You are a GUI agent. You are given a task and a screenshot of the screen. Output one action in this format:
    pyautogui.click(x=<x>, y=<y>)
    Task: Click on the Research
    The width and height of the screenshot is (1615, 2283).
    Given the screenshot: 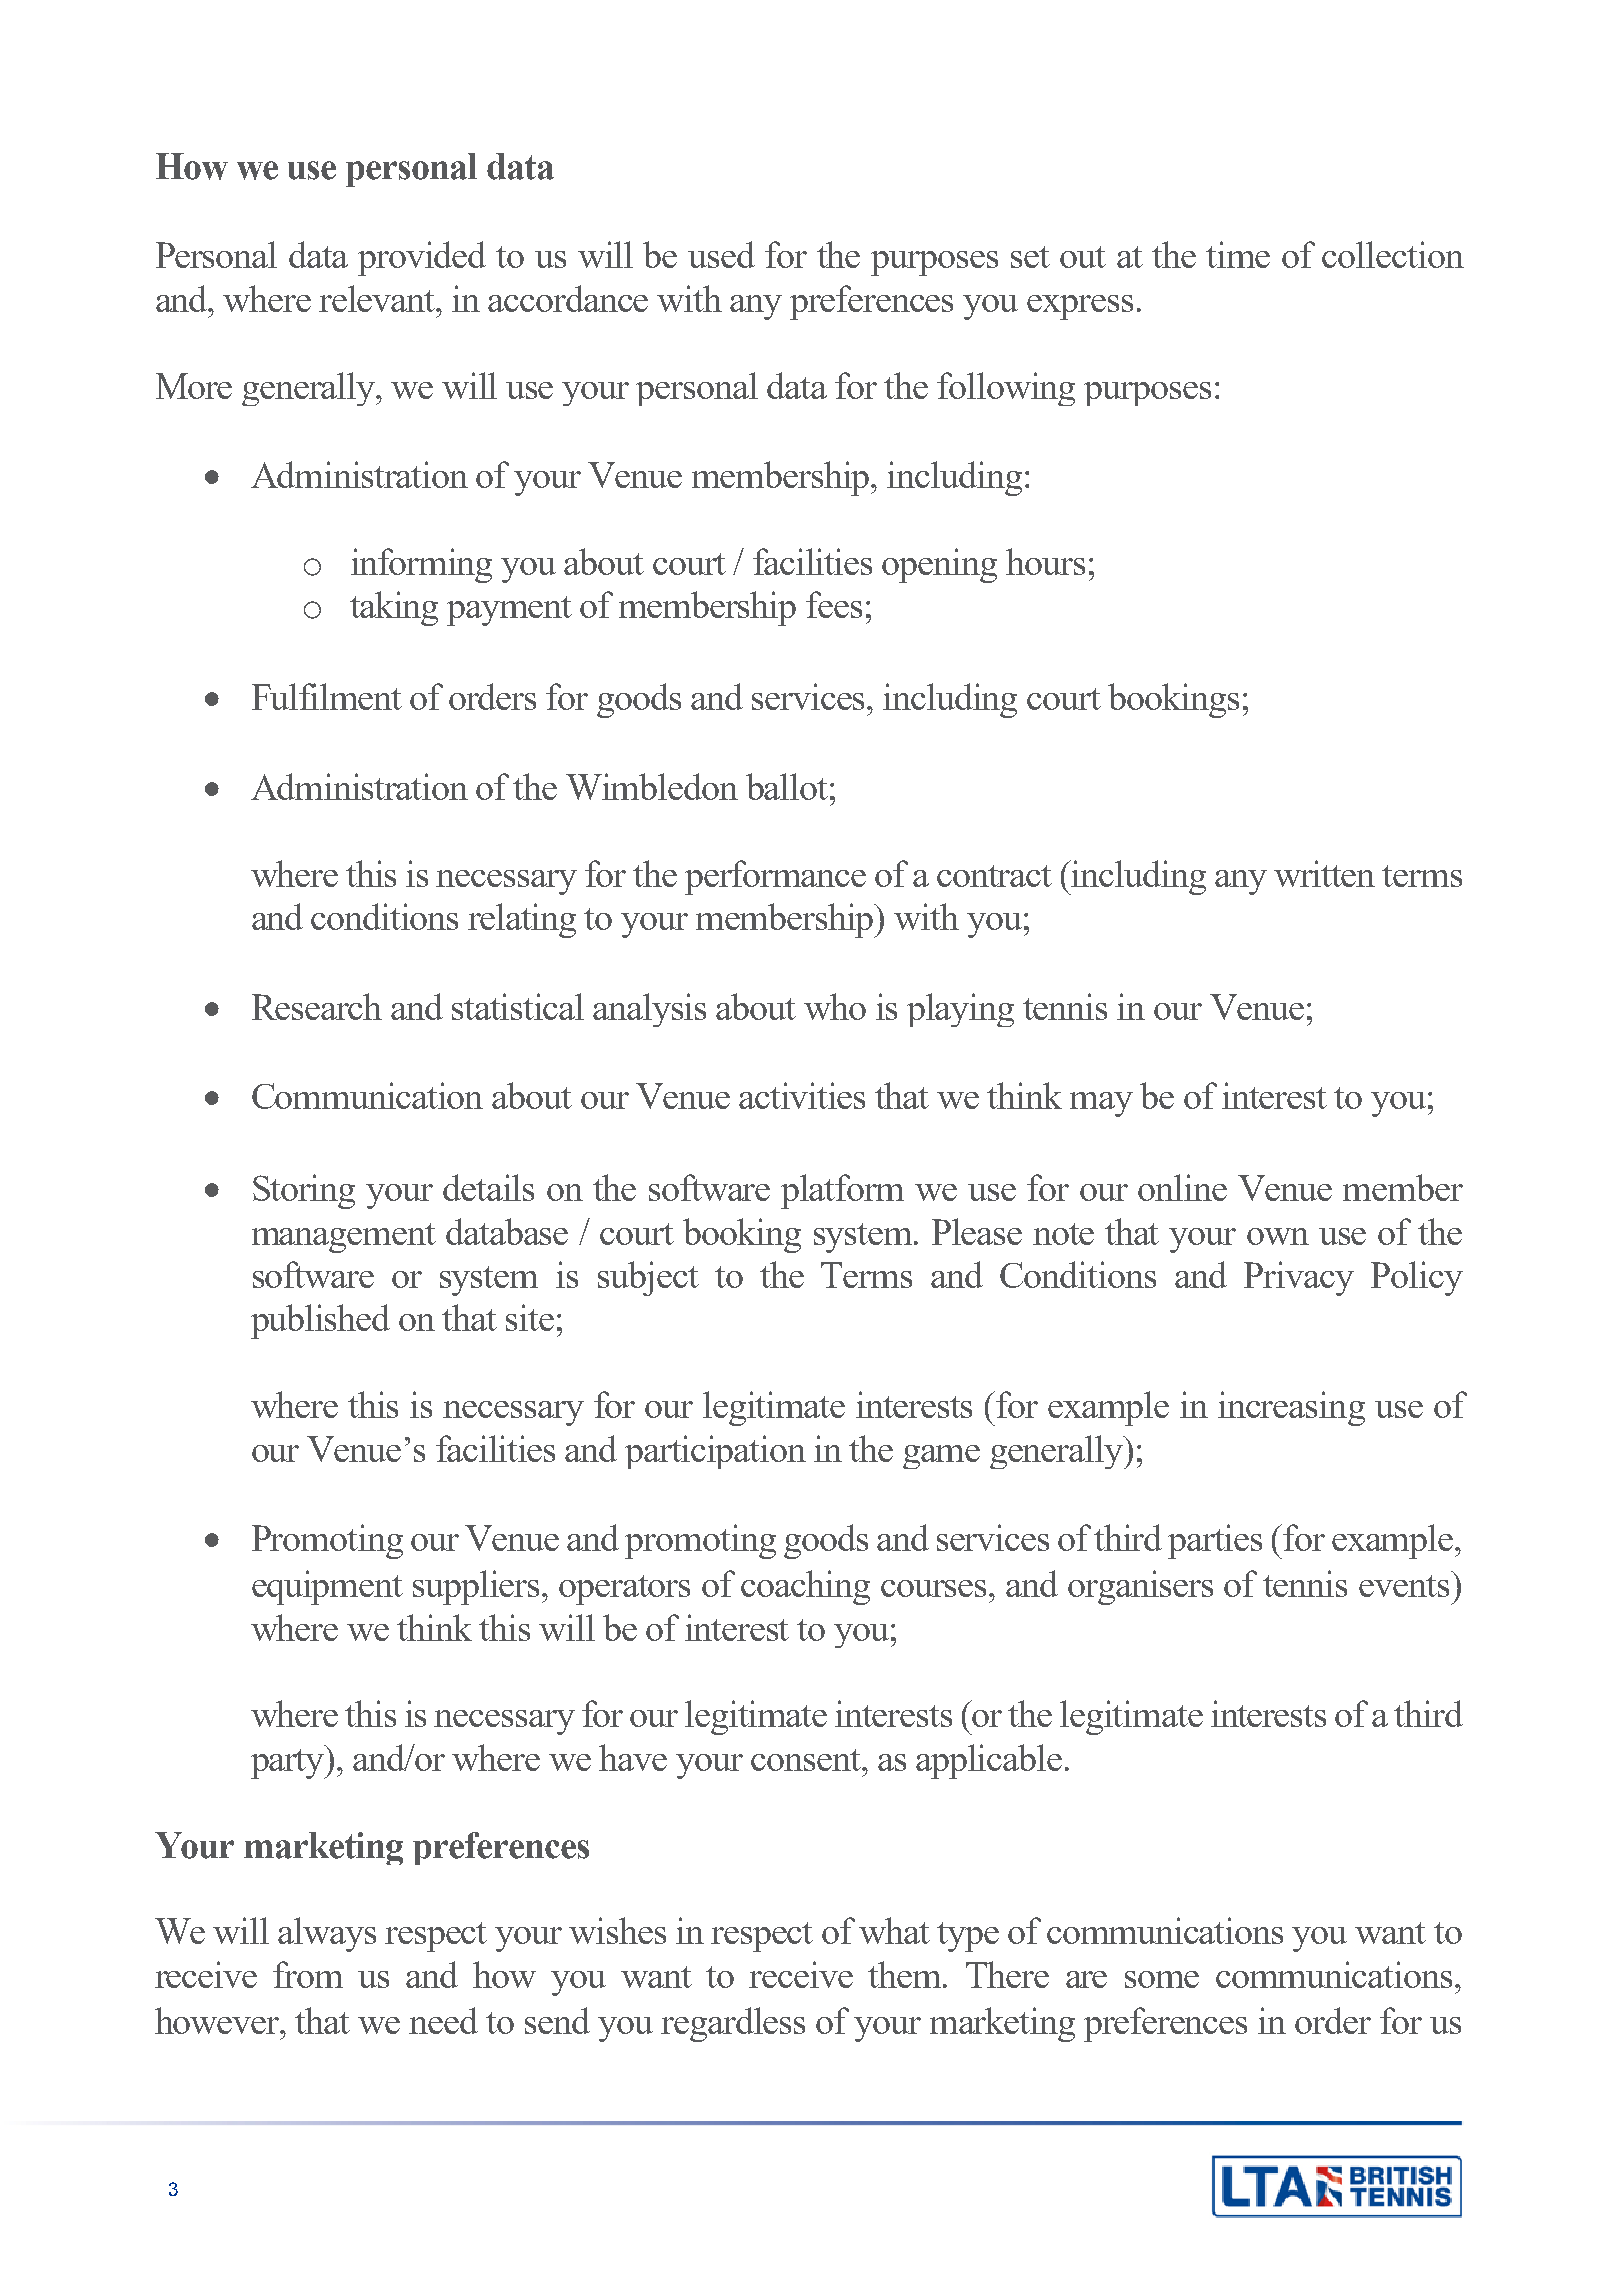 What is the action you would take?
    pyautogui.click(x=317, y=1006)
